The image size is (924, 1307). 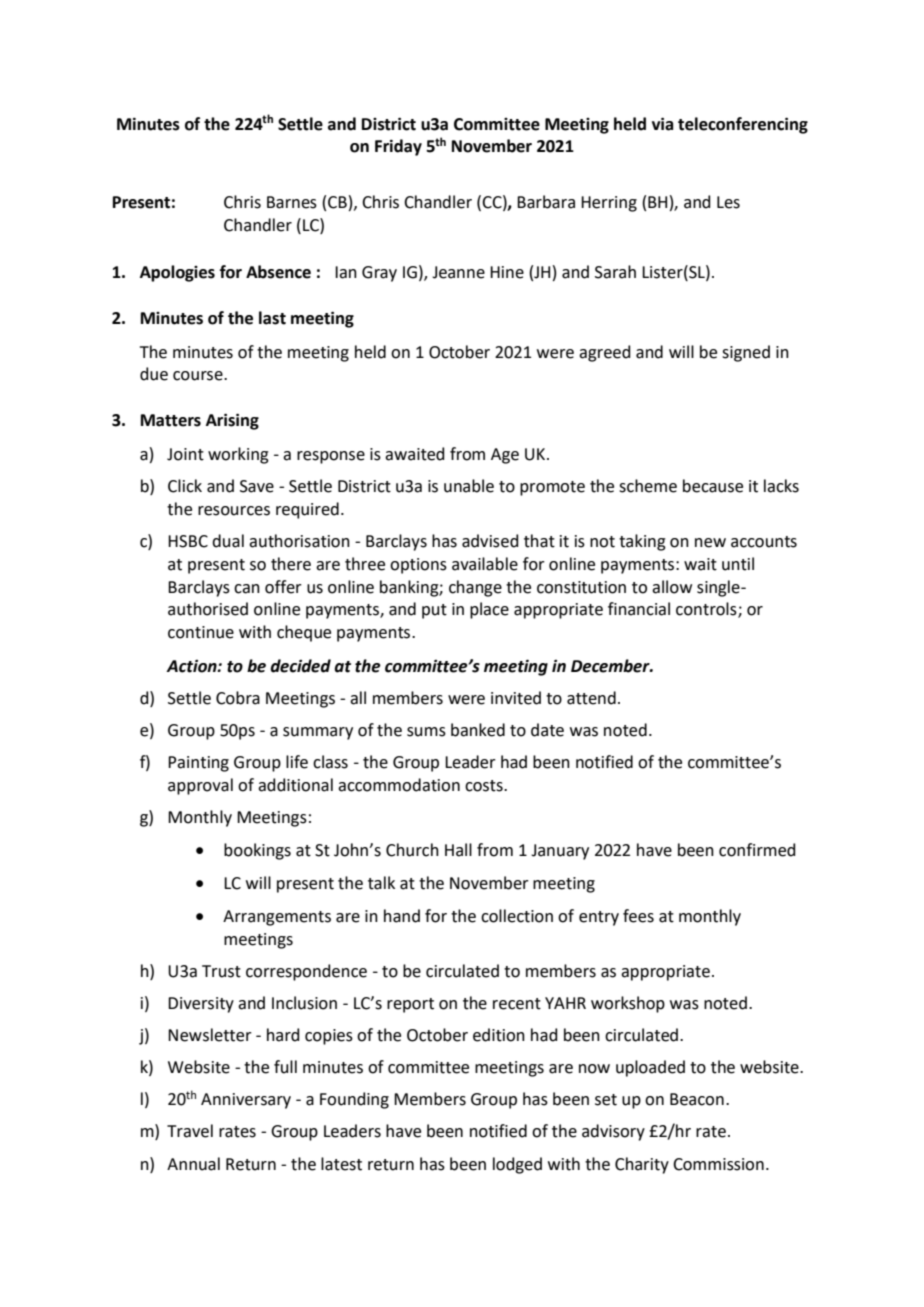 I want to click on bookings, so click(x=257, y=851).
